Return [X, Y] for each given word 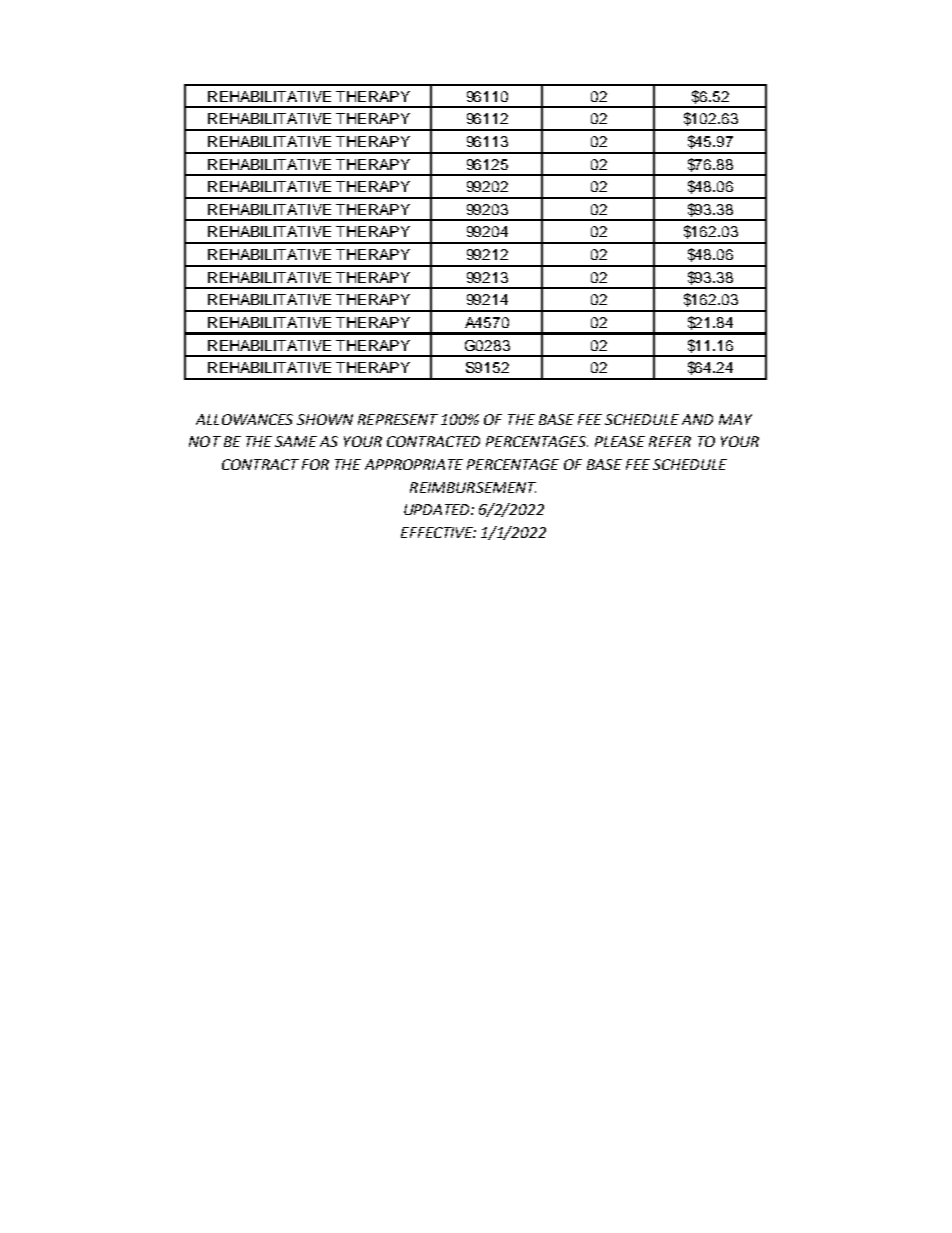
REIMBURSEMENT [473, 487]
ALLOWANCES [244, 419]
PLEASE [620, 441]
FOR [315, 464]
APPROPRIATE [414, 464]
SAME [296, 441]
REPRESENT [398, 419]
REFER [670, 441]
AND [697, 419]
